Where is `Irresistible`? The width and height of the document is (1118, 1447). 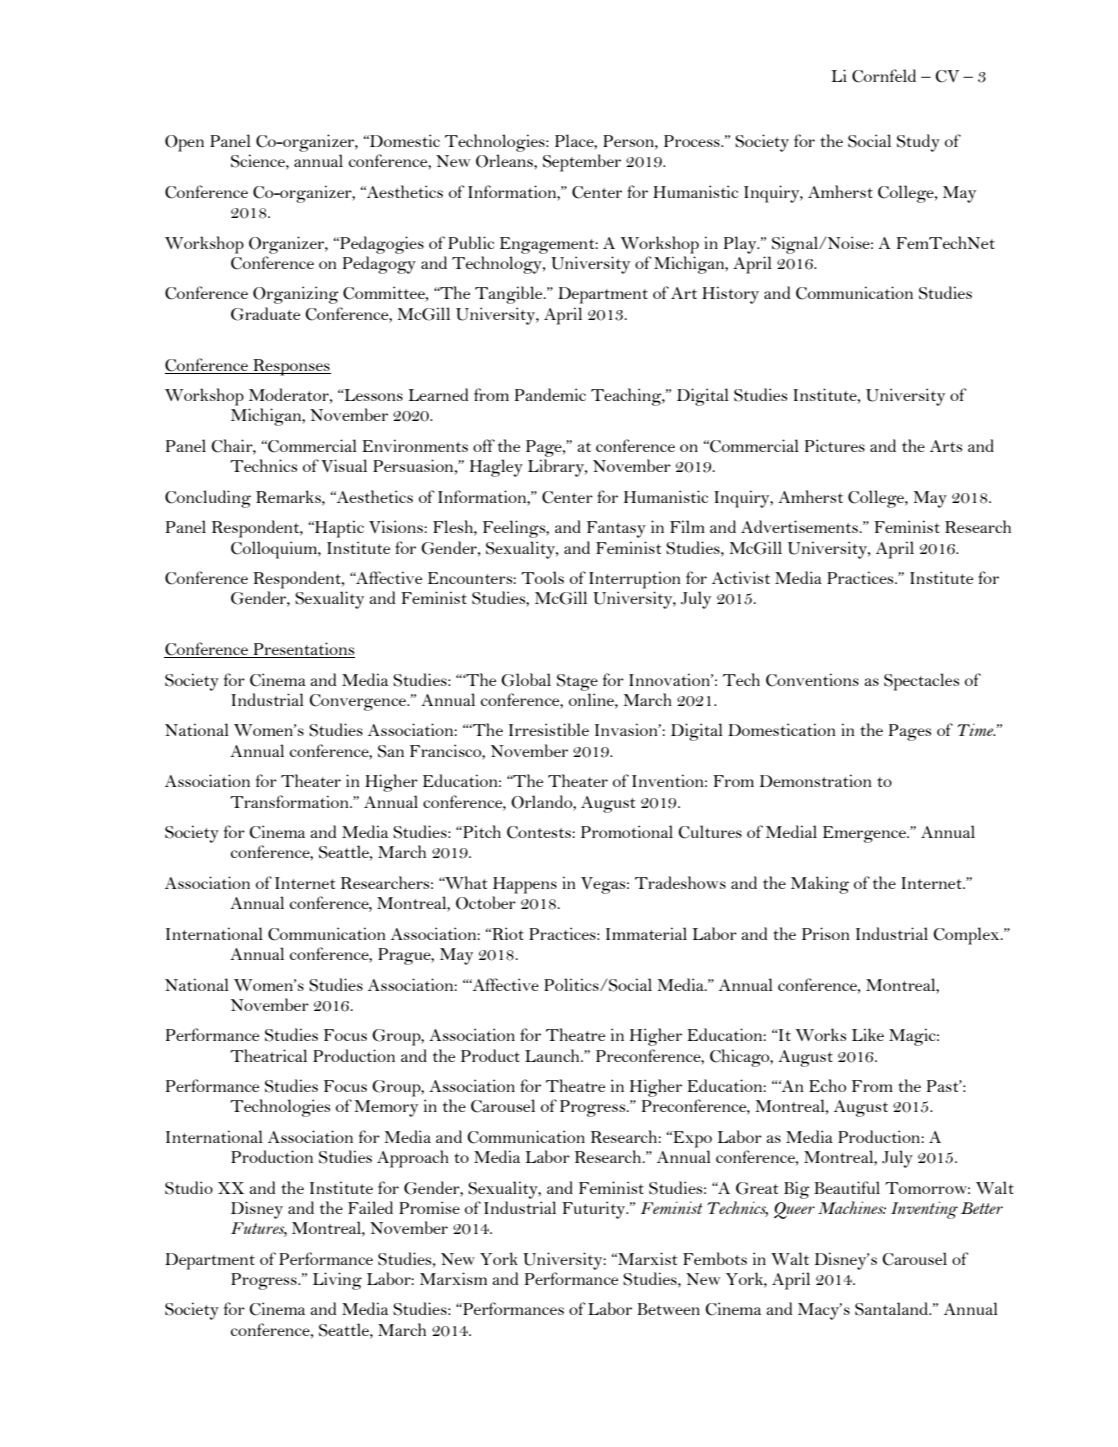 Irresistible is located at coordinates (549, 729).
